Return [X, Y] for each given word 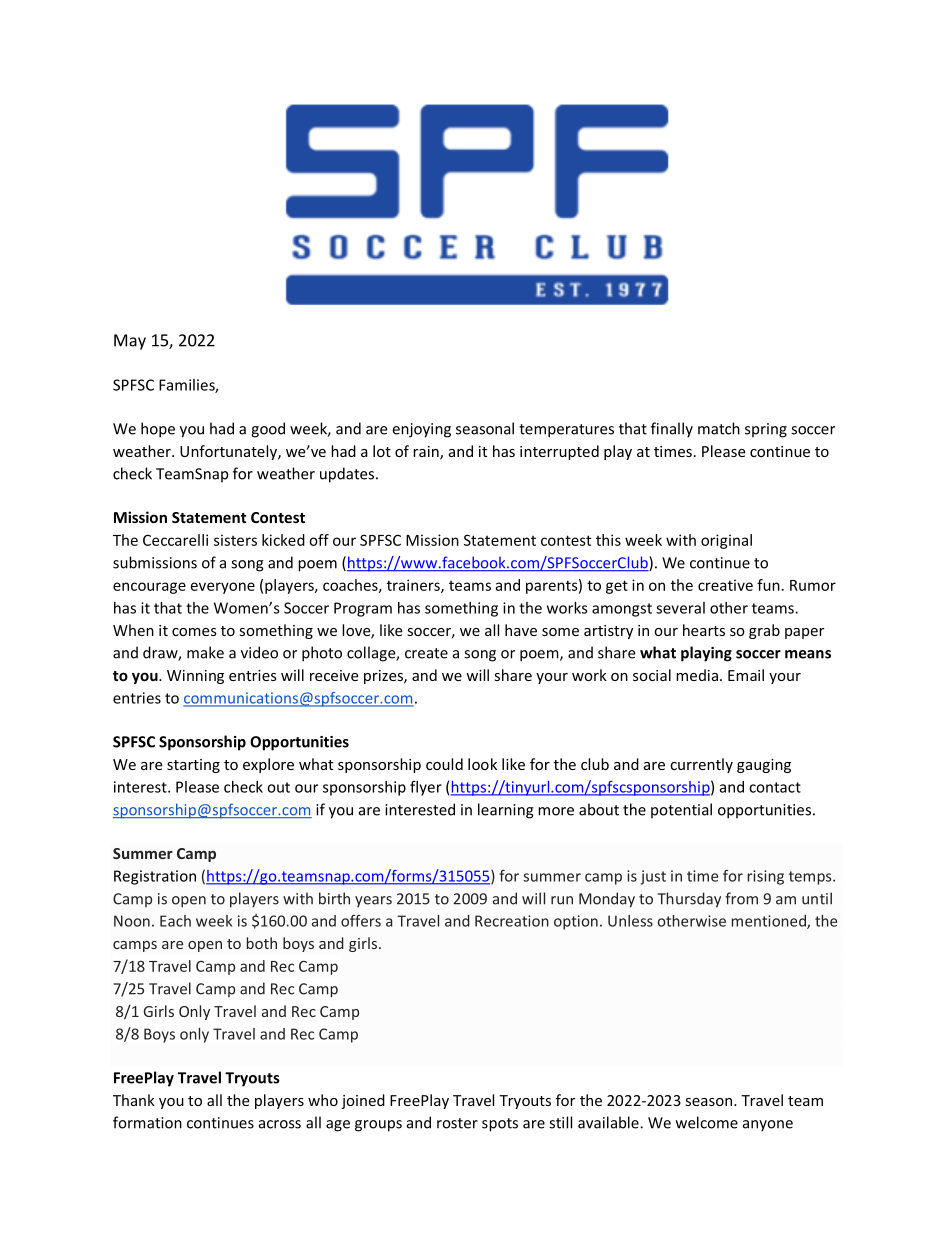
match [719, 428]
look [482, 764]
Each [175, 921]
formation [147, 1122]
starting [193, 766]
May [130, 342]
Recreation [512, 921]
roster [457, 1123]
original [726, 541]
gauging [764, 766]
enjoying [421, 430]
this [608, 540]
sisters [235, 540]
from [741, 898]
